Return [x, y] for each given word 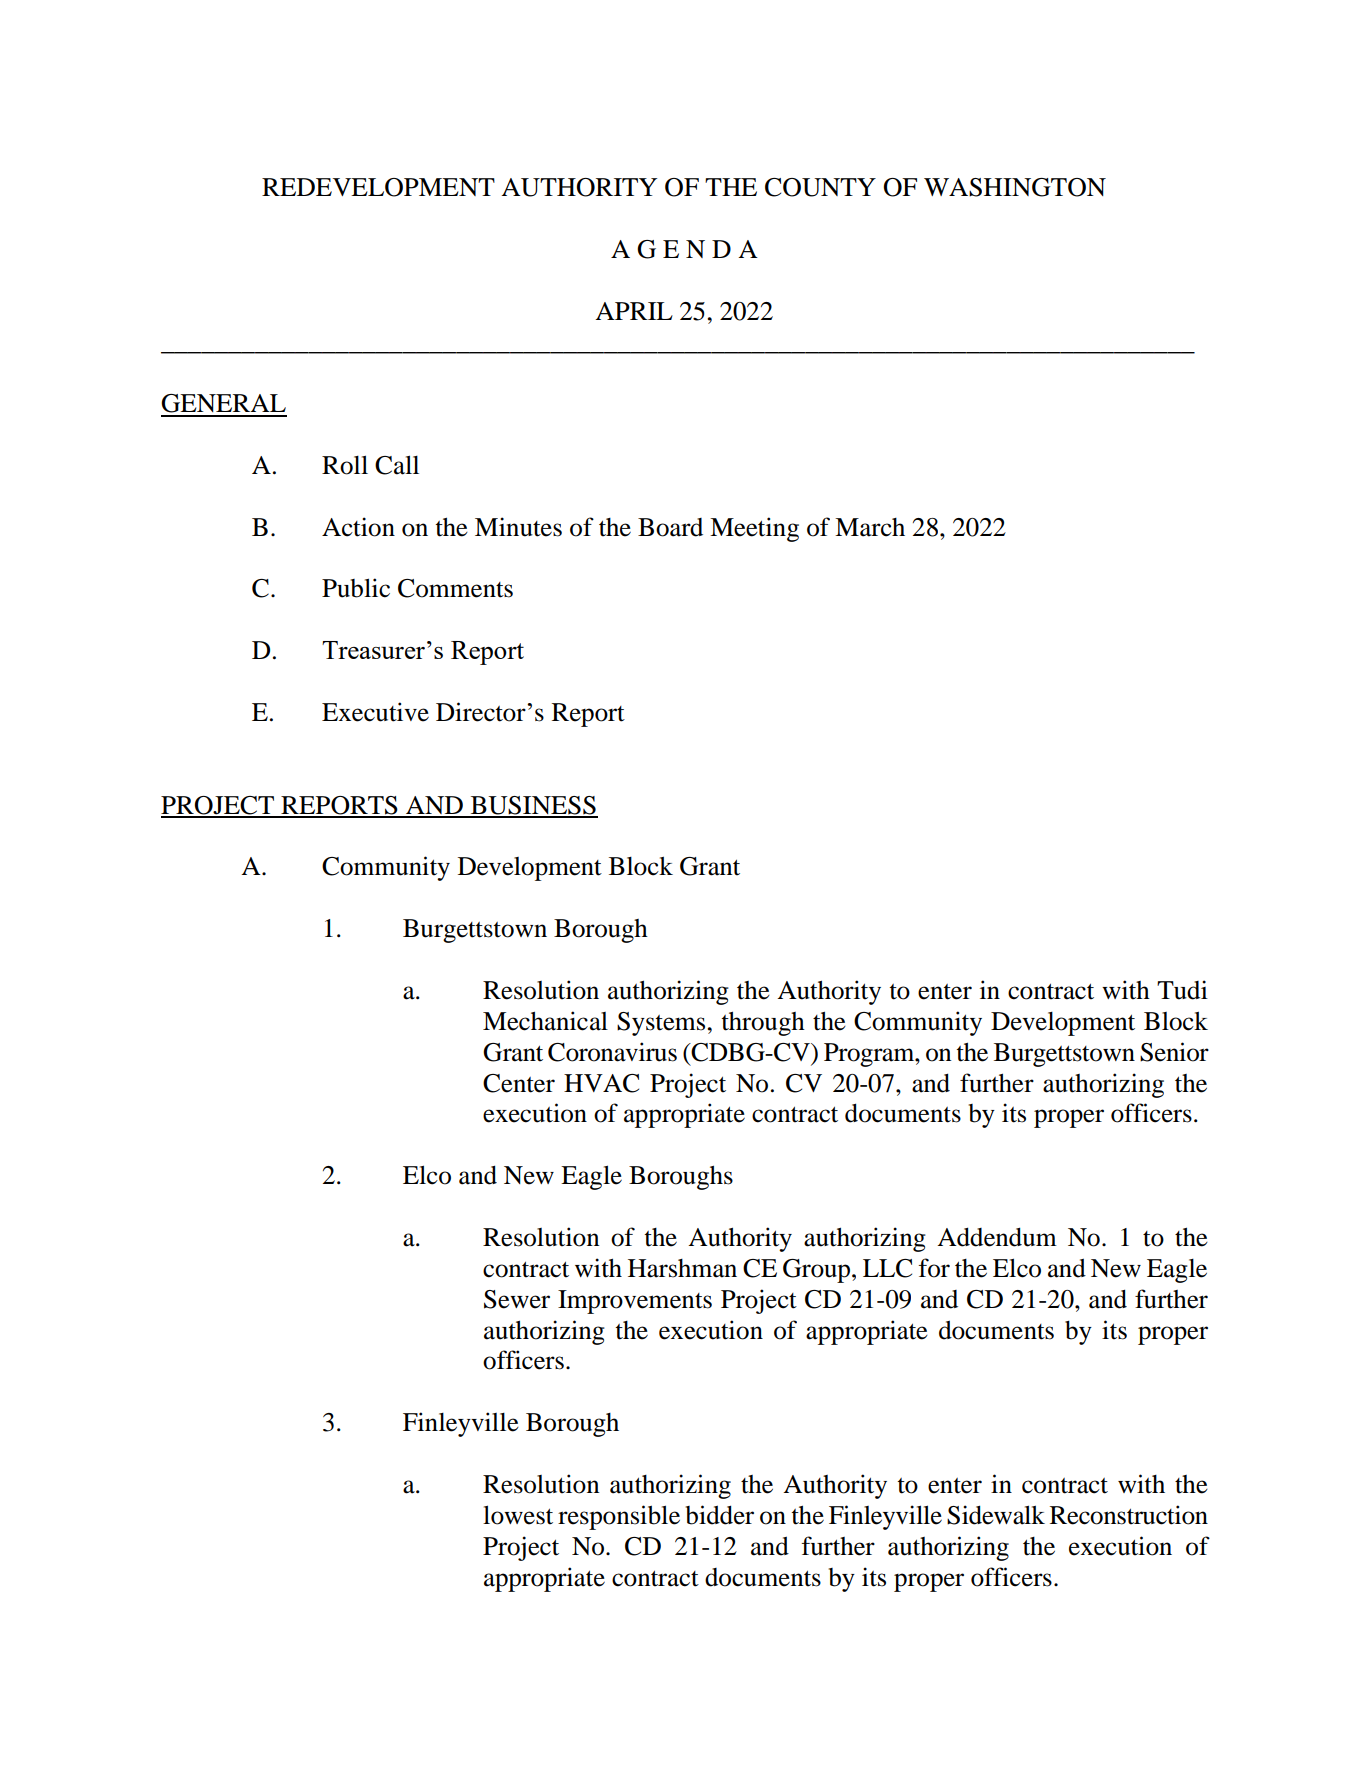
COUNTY [820, 187]
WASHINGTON [1015, 187]
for [934, 1268]
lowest [518, 1515]
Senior [1174, 1052]
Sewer [517, 1299]
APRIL [634, 311]
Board [670, 527]
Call [397, 465]
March [870, 527]
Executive [375, 712]
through [763, 1023]
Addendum [997, 1237]
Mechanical [545, 1021]
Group [818, 1271]
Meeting [754, 529]
